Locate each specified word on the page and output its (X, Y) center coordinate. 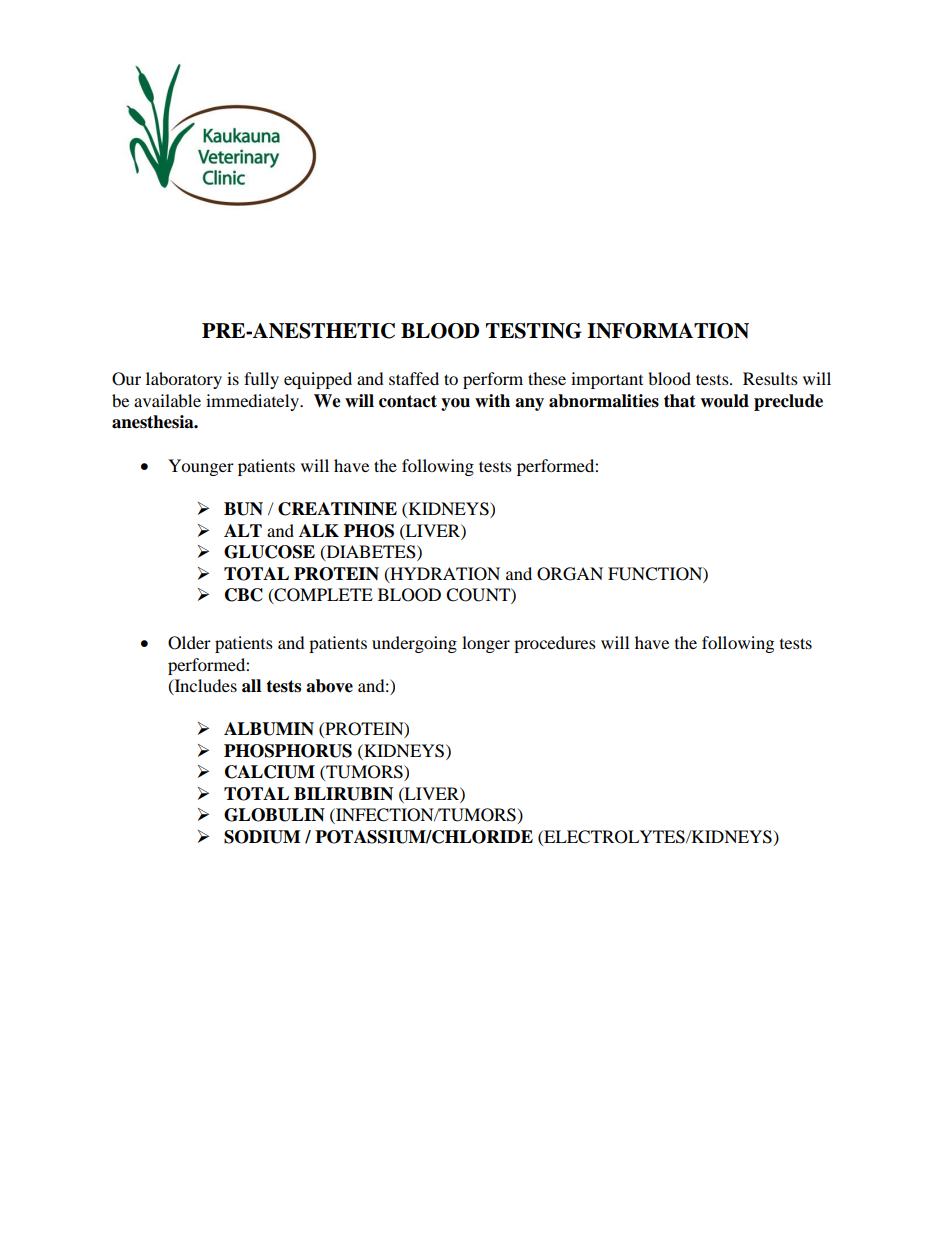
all (251, 686)
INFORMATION (668, 331)
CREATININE (337, 509)
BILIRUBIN (343, 794)
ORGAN (570, 574)
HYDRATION (444, 574)
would (724, 401)
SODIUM (262, 837)
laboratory (184, 380)
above (329, 686)
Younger (201, 467)
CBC (244, 595)
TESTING (534, 331)
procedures (555, 644)
